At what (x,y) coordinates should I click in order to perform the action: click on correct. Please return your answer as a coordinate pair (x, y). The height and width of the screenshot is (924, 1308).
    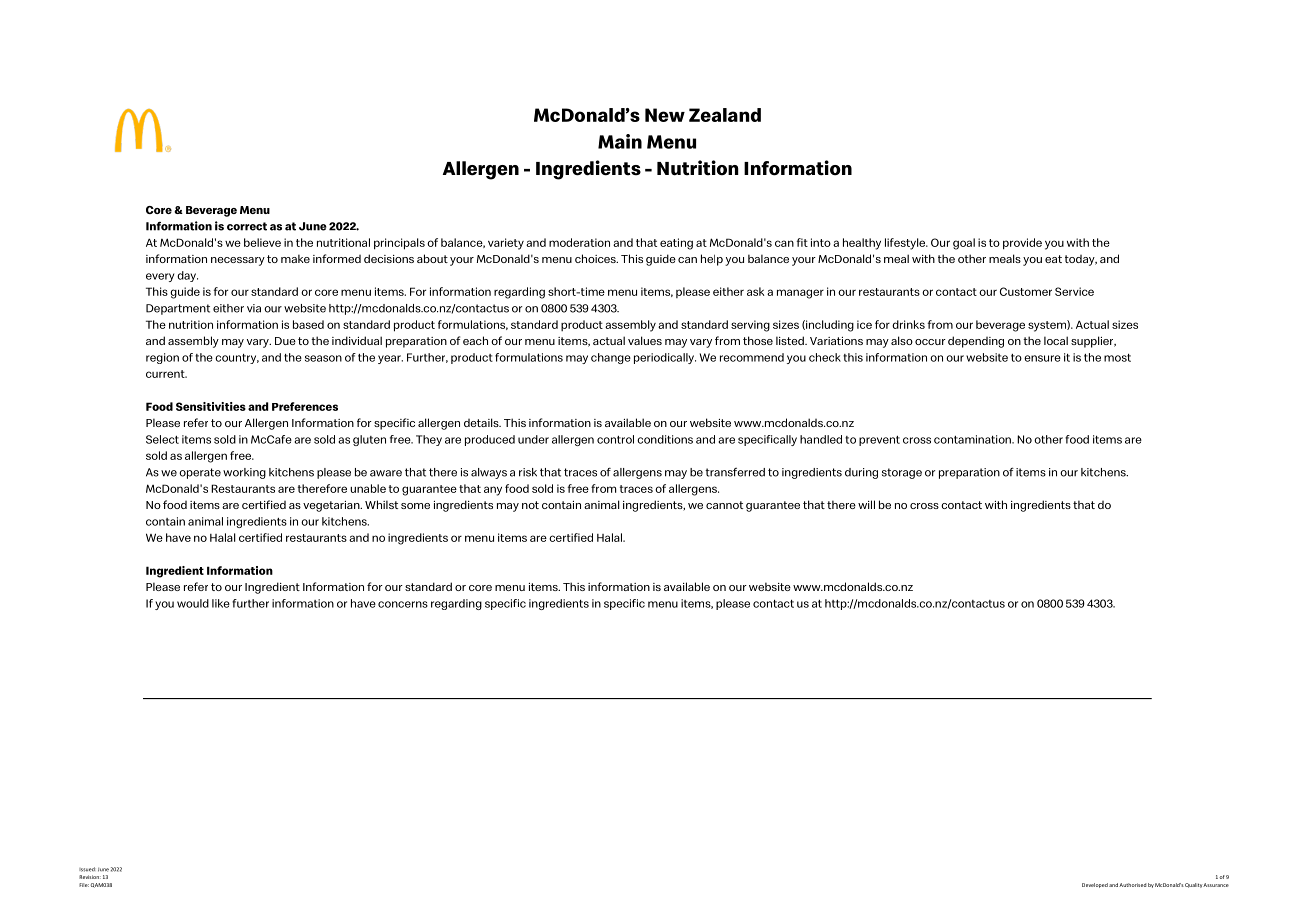
    Looking at the image, I should click on (247, 226).
